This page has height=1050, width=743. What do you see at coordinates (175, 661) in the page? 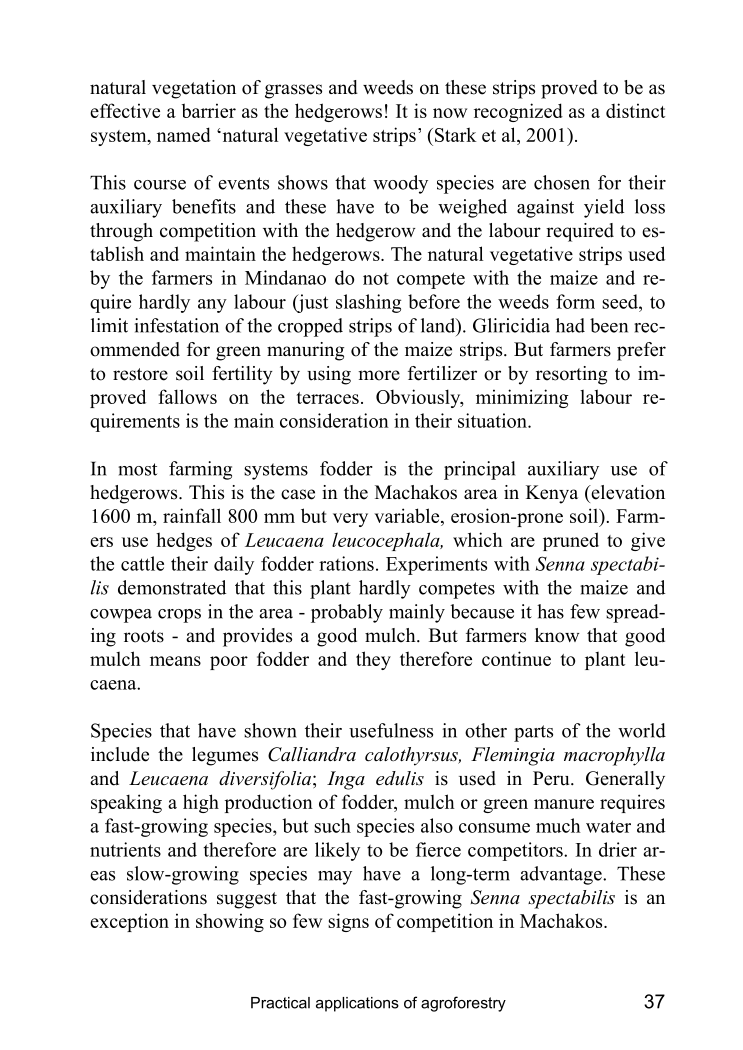
I see `means` at bounding box center [175, 661].
